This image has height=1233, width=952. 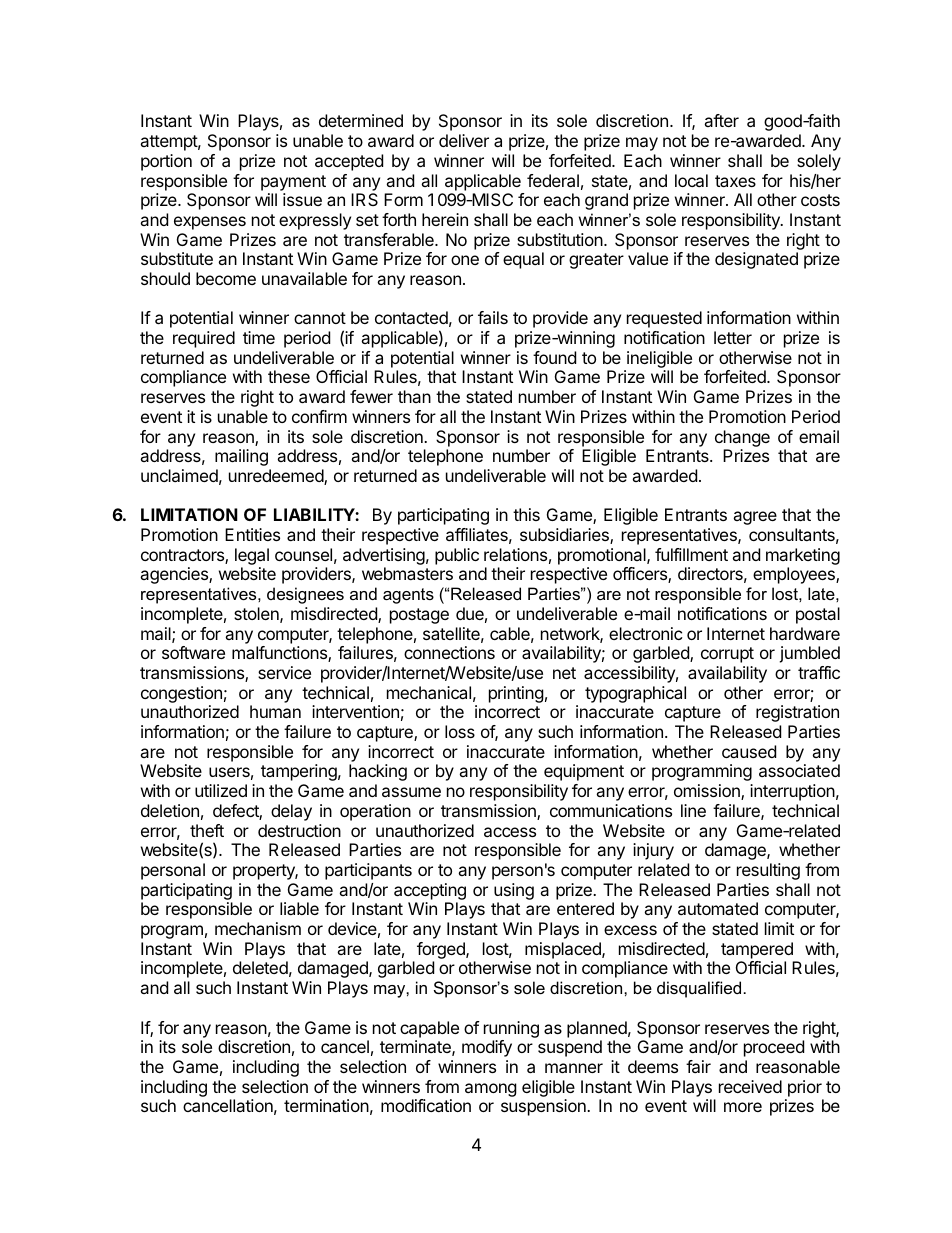 What do you see at coordinates (259, 337) in the image?
I see `time` at bounding box center [259, 337].
